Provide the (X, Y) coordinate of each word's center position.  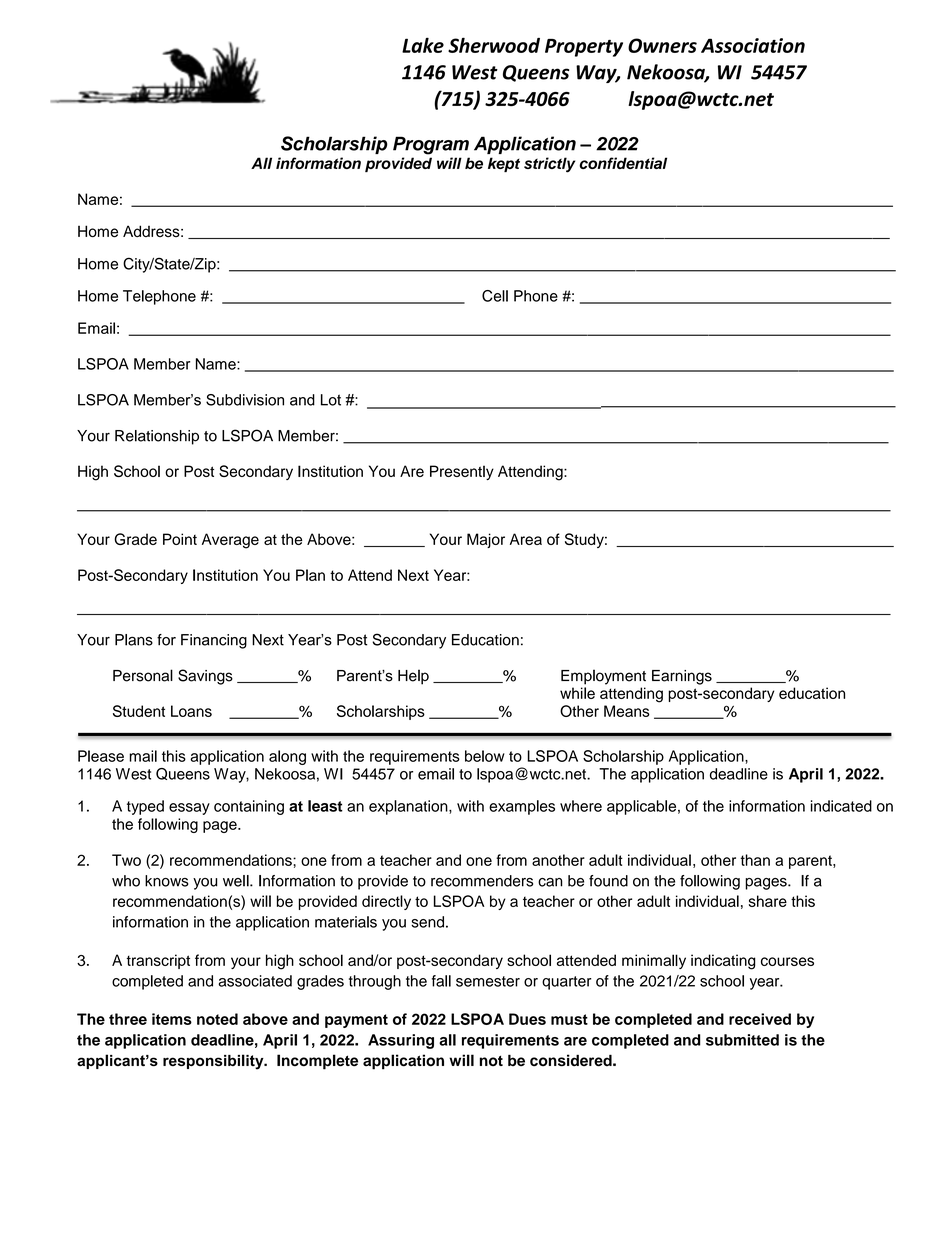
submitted (742, 1040)
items (172, 1019)
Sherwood (494, 45)
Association (753, 45)
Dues (527, 1019)
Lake (423, 45)
